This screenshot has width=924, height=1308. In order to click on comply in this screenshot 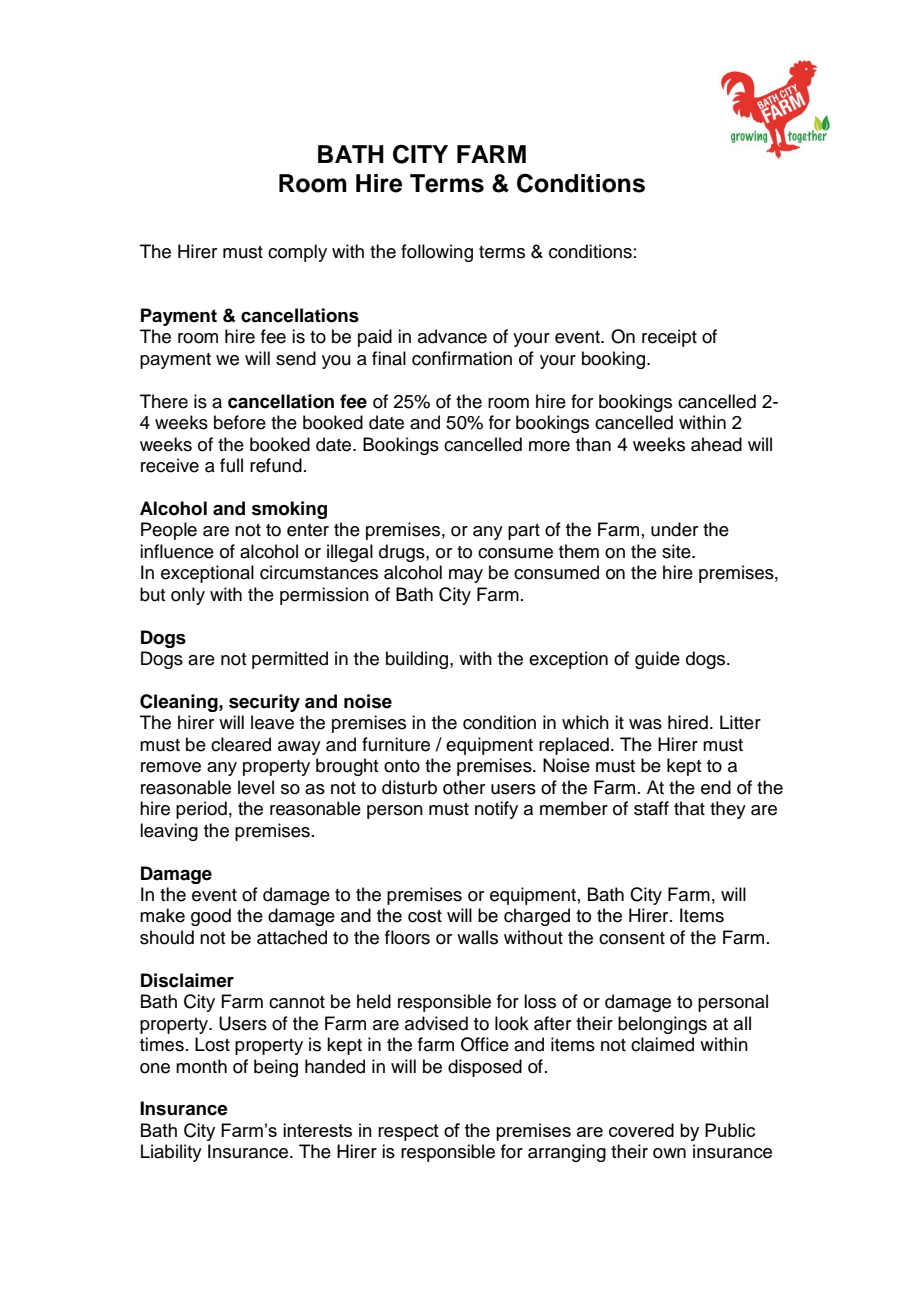, I will do `click(297, 253)`.
